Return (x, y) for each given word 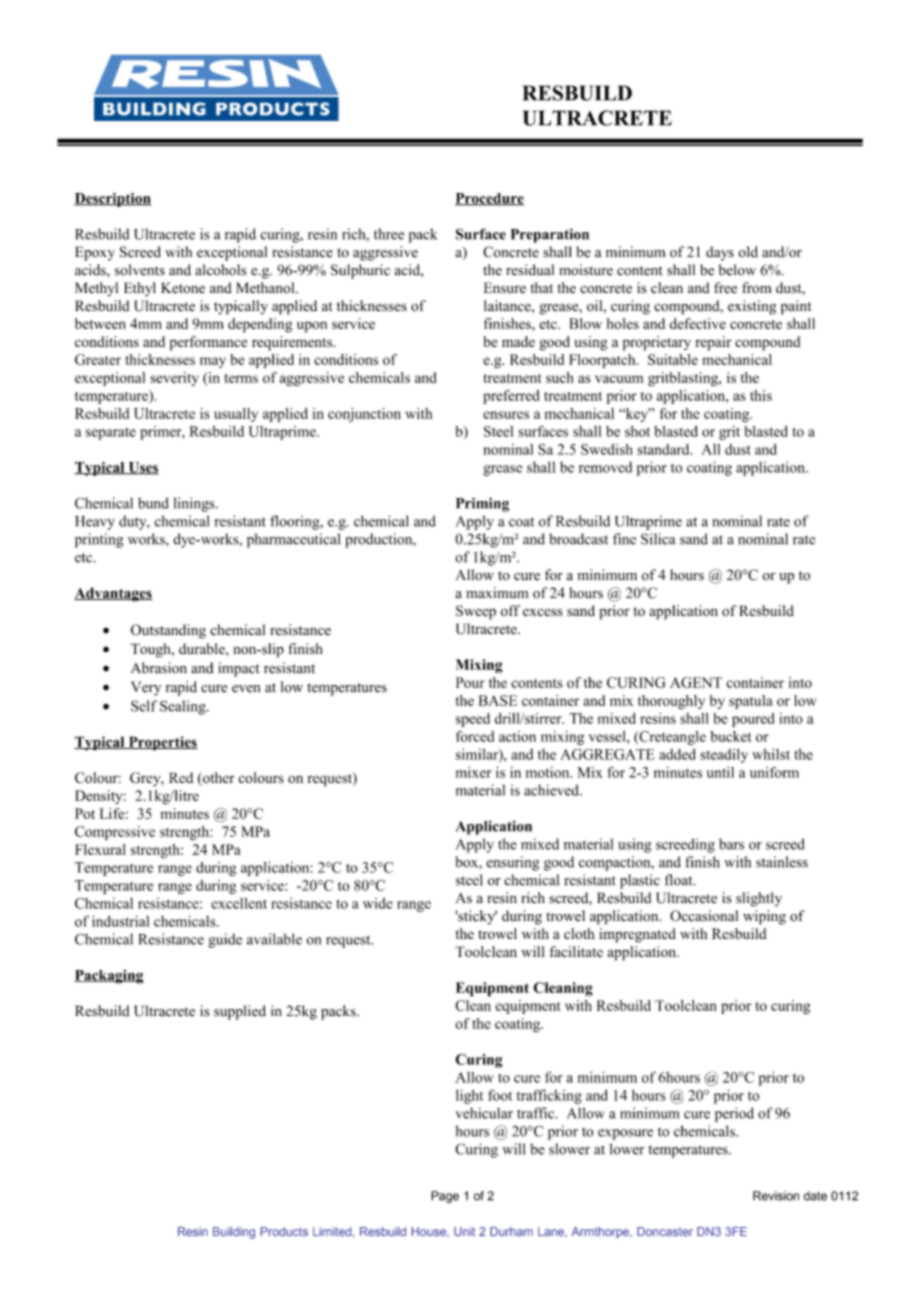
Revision (776, 1196)
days (720, 253)
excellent (239, 903)
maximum (497, 592)
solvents (140, 270)
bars (731, 844)
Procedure (489, 199)
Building (234, 1233)
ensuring (512, 863)
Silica (658, 539)
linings (195, 504)
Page (445, 1197)
